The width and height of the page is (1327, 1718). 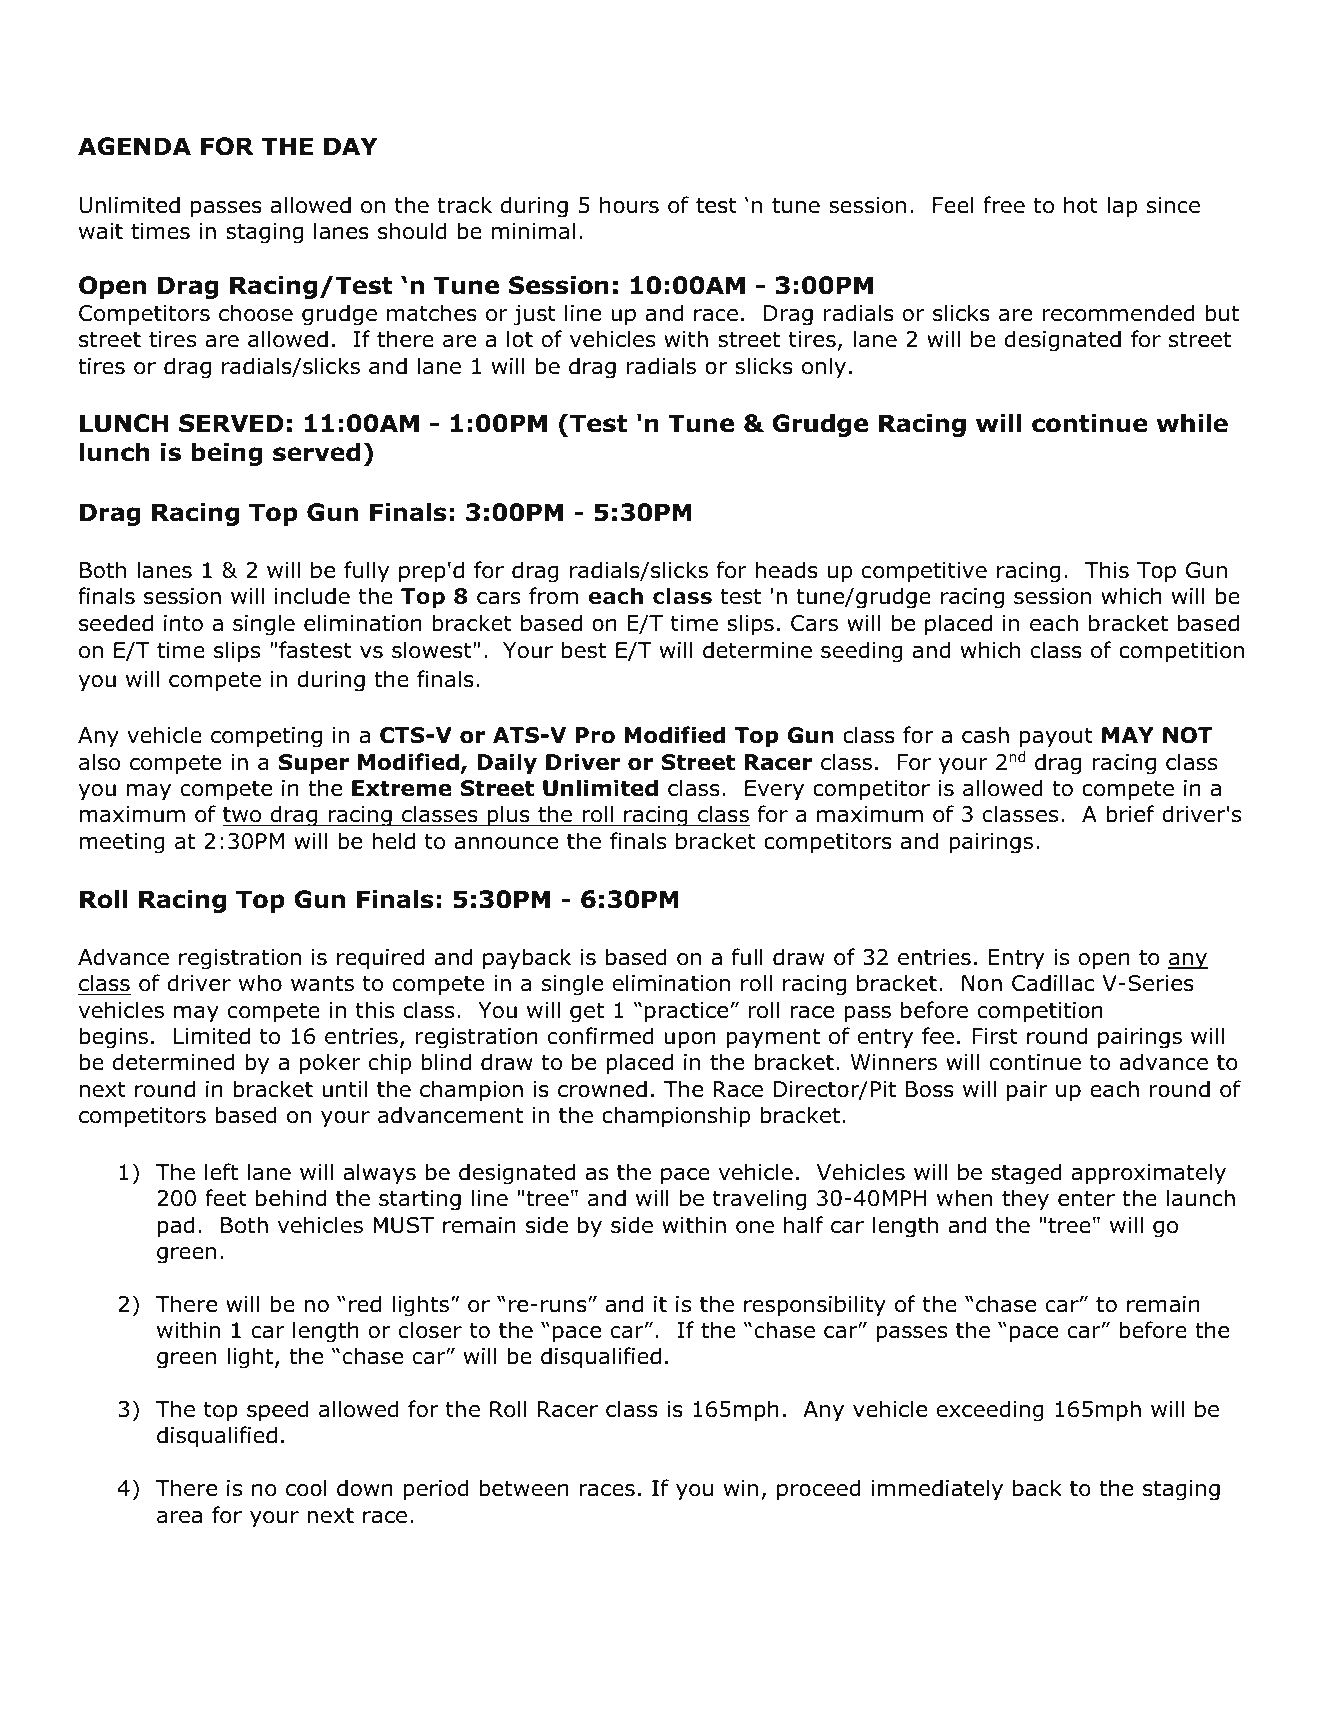 I want to click on staged, so click(x=1026, y=1174).
